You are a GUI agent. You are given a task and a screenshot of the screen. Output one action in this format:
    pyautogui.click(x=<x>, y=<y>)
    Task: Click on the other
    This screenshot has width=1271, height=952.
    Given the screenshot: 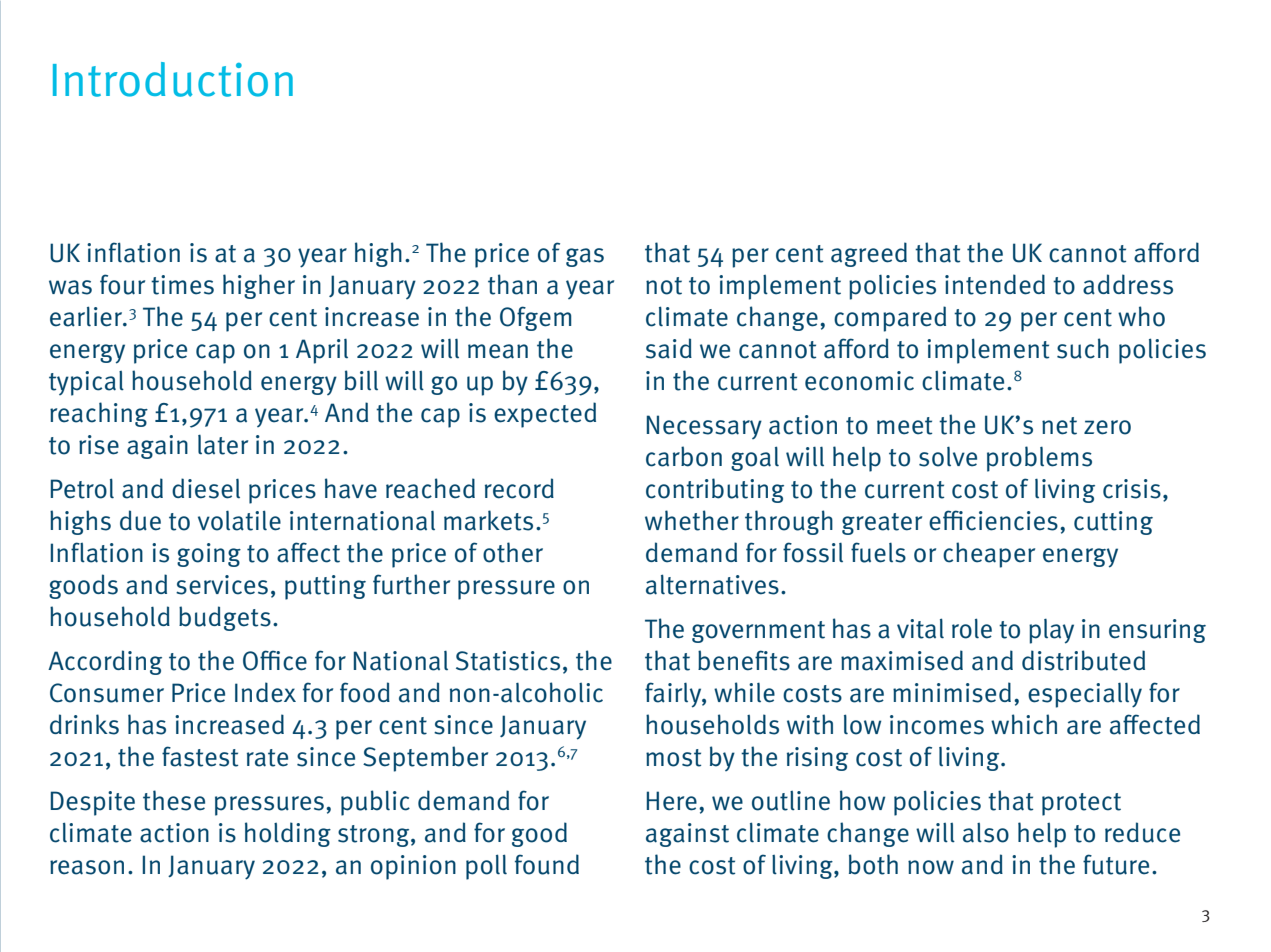 What is the action you would take?
    pyautogui.click(x=513, y=552)
